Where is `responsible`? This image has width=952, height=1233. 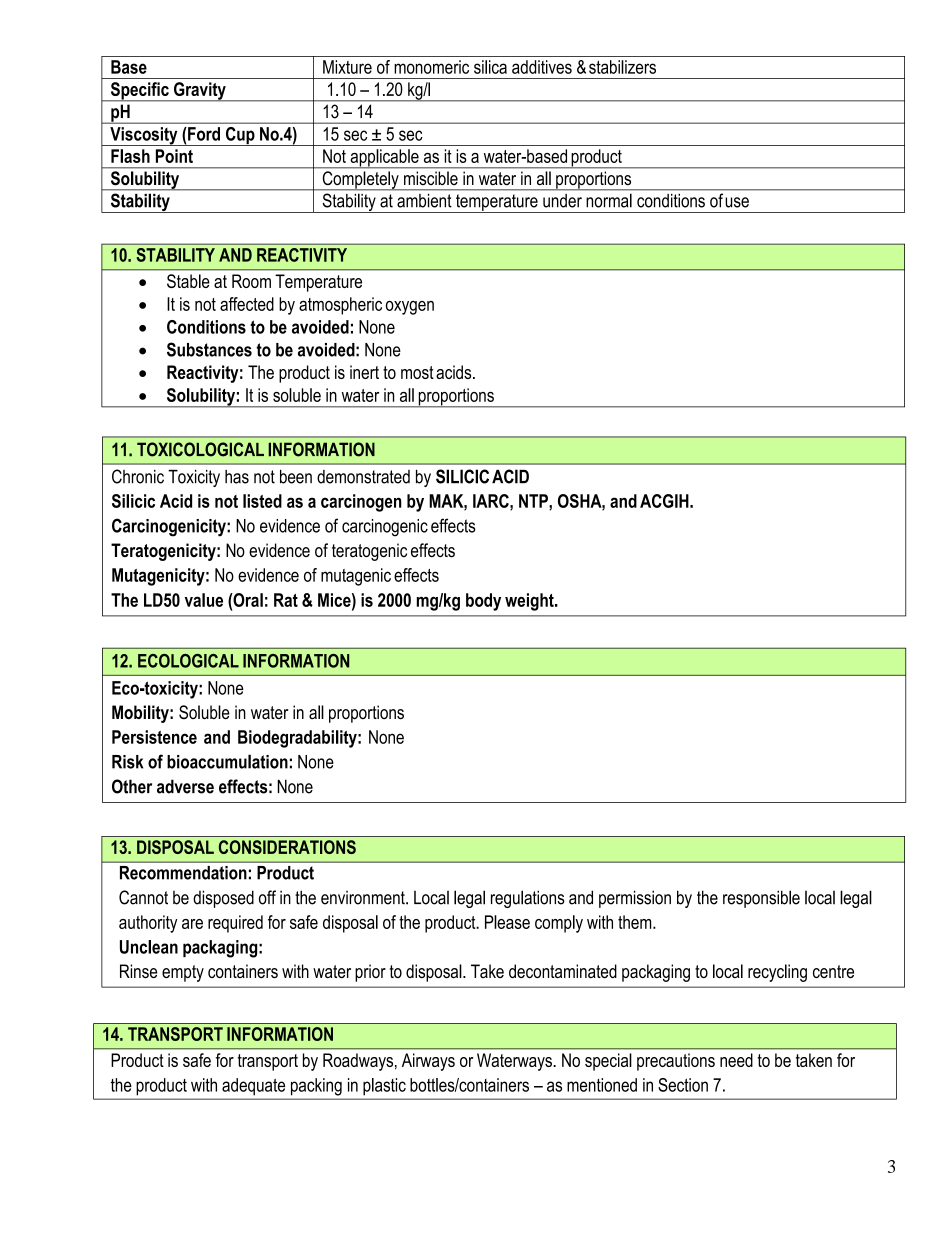
responsible is located at coordinates (761, 899).
